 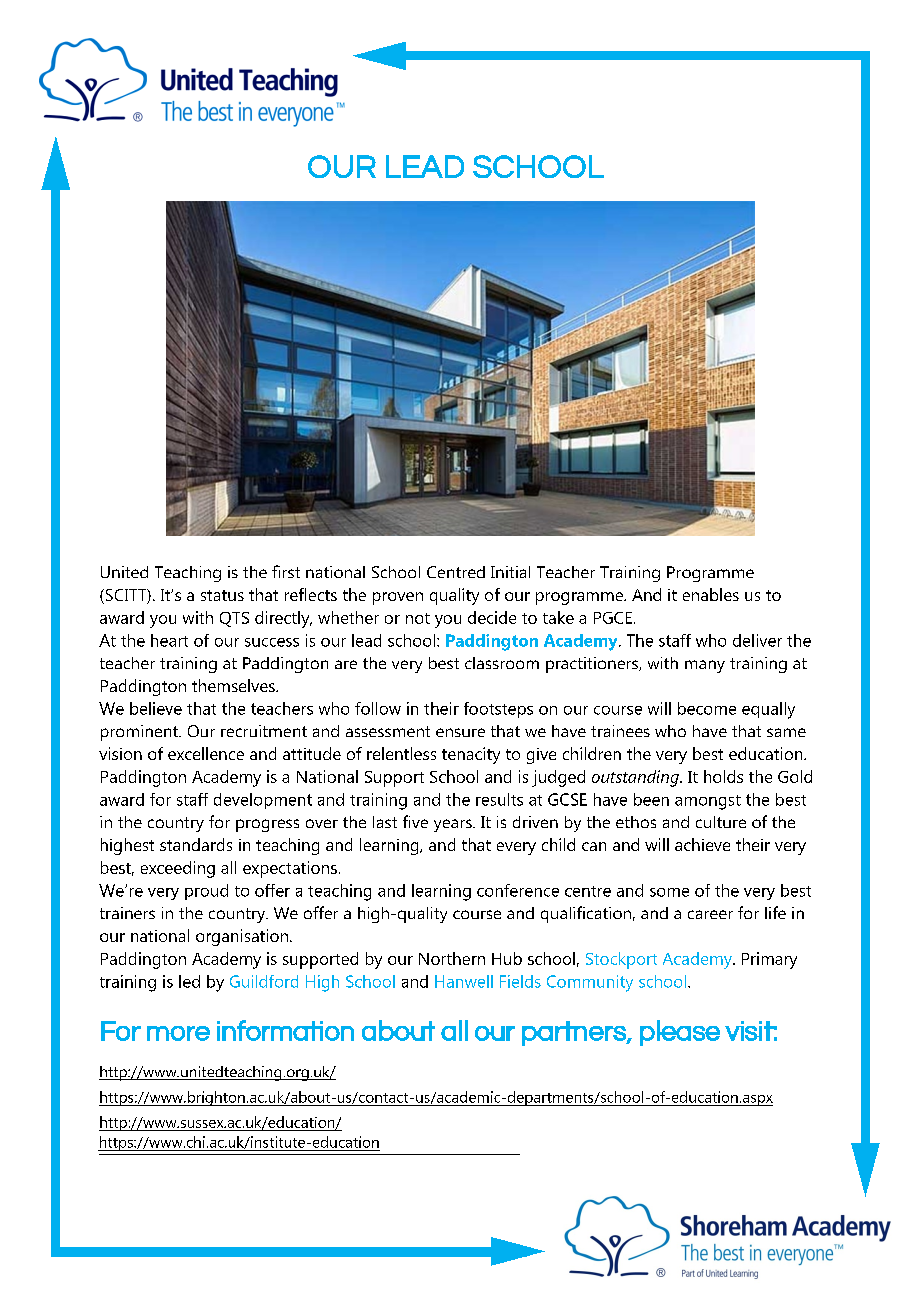 I want to click on prominent, so click(x=140, y=733).
